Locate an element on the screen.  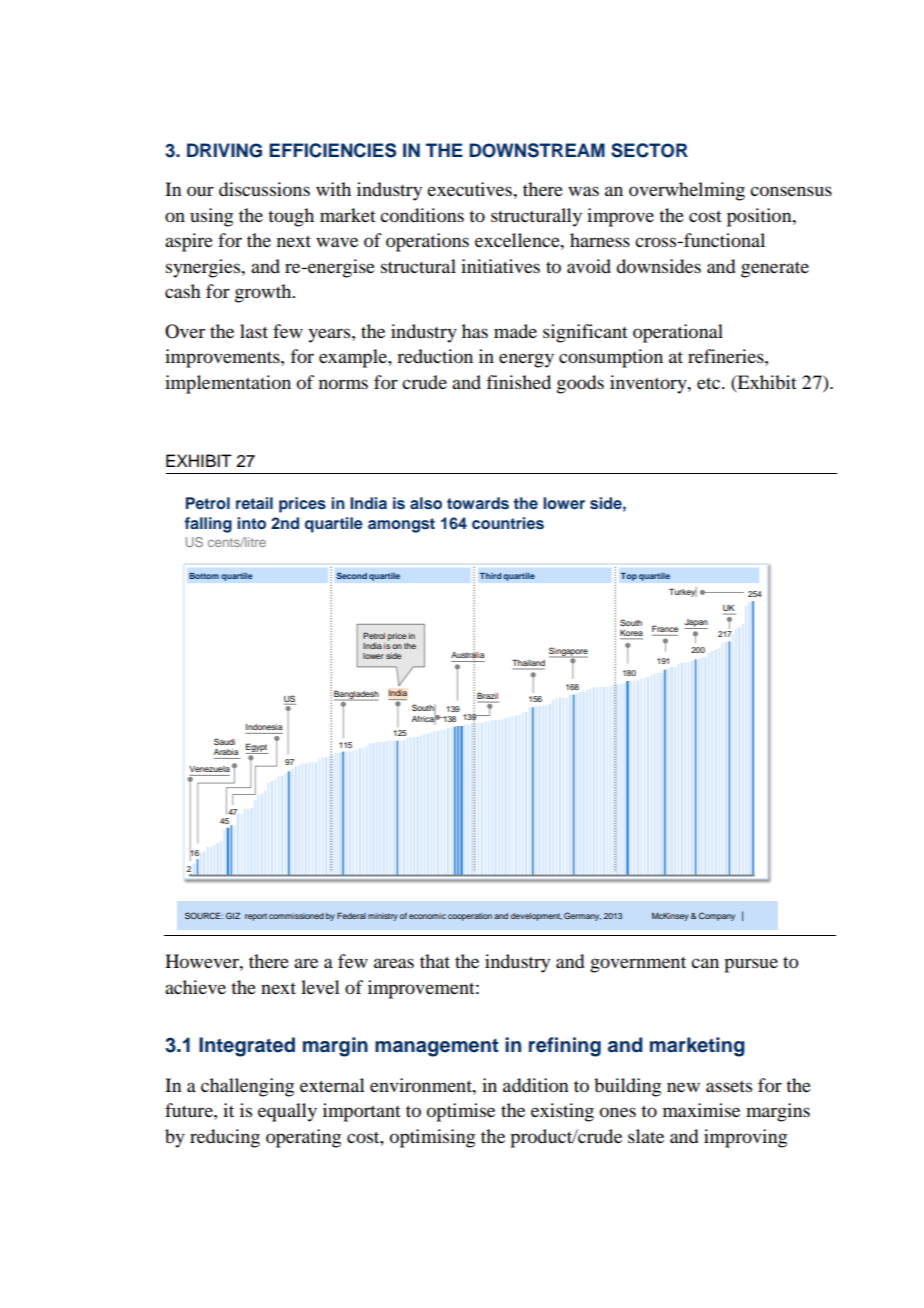
discussions is located at coordinates (264, 189).
